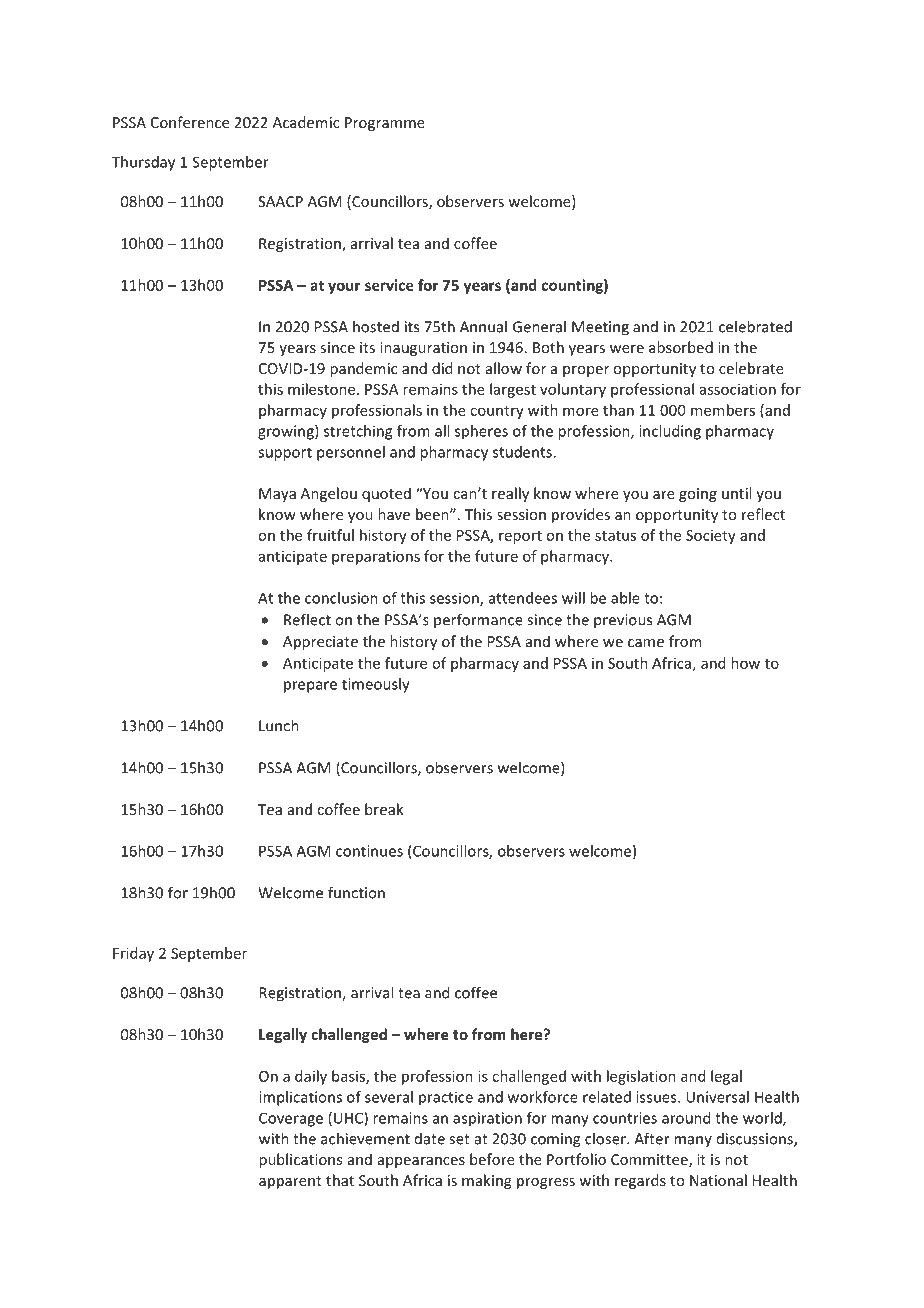  Describe the element at coordinates (600, 328) in the screenshot. I see `Meeting` at that location.
